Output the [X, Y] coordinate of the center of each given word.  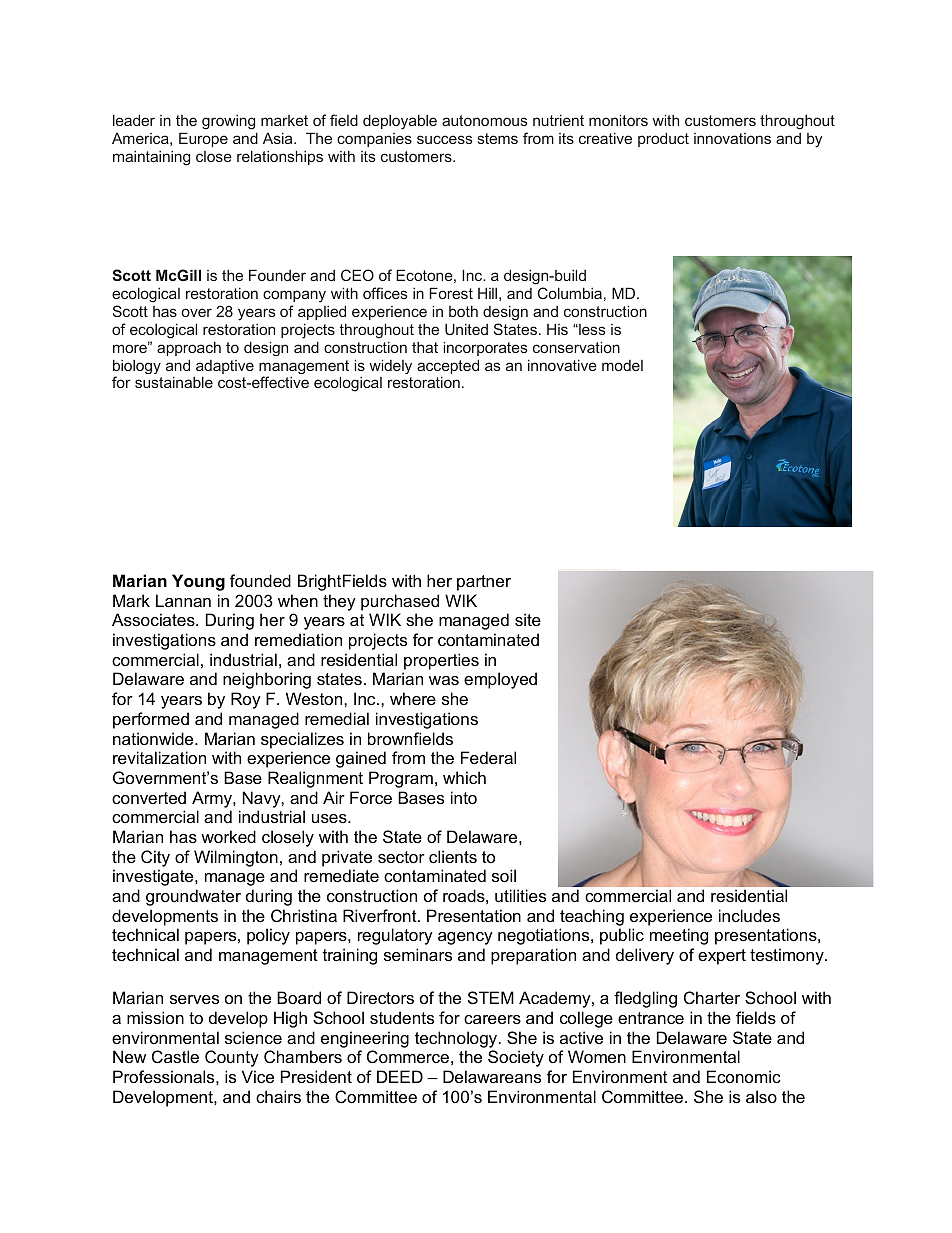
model [622, 365]
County [232, 1058]
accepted [448, 368]
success [444, 139]
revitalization [159, 757]
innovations [732, 138]
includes [749, 915]
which [464, 777]
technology [457, 1039]
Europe [203, 139]
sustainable [174, 382]
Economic [744, 1076]
